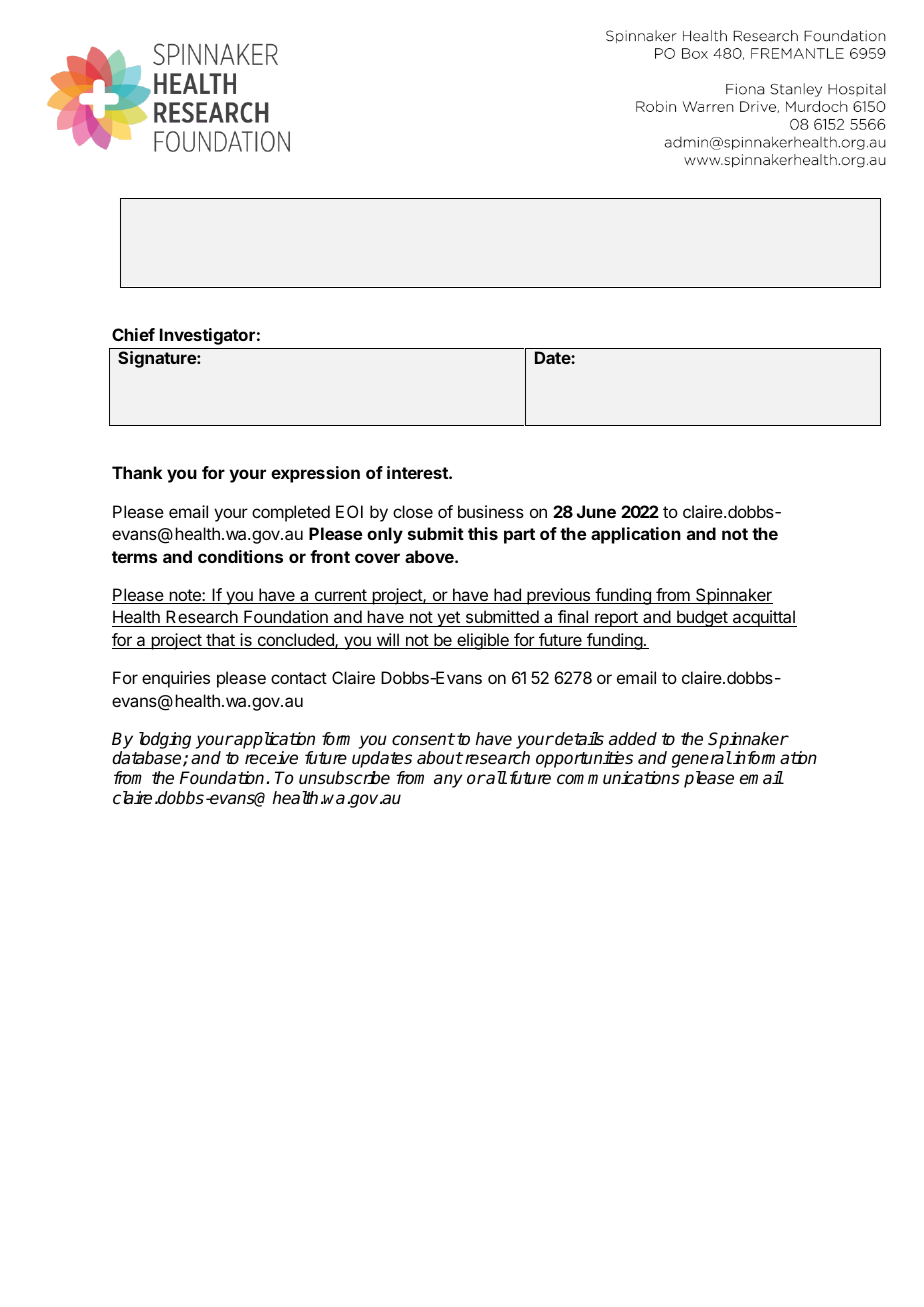 Image resolution: width=924 pixels, height=1307 pixels. I want to click on conditions, so click(240, 556).
